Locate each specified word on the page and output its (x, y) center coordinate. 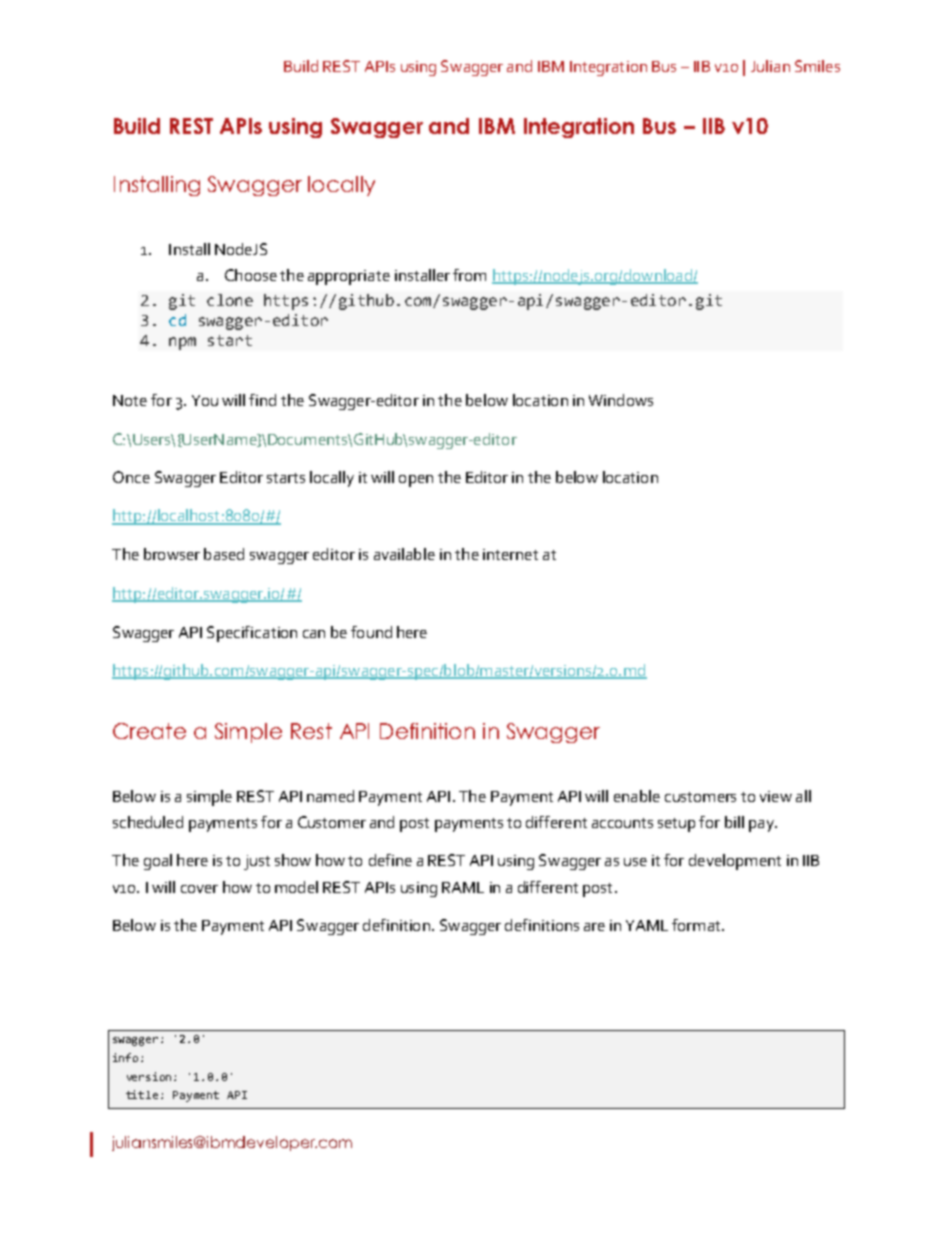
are (594, 927)
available (404, 554)
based (224, 554)
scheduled (148, 822)
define (390, 860)
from (469, 275)
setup (676, 825)
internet (510, 554)
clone (230, 300)
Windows (621, 400)
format (697, 925)
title (142, 1094)
